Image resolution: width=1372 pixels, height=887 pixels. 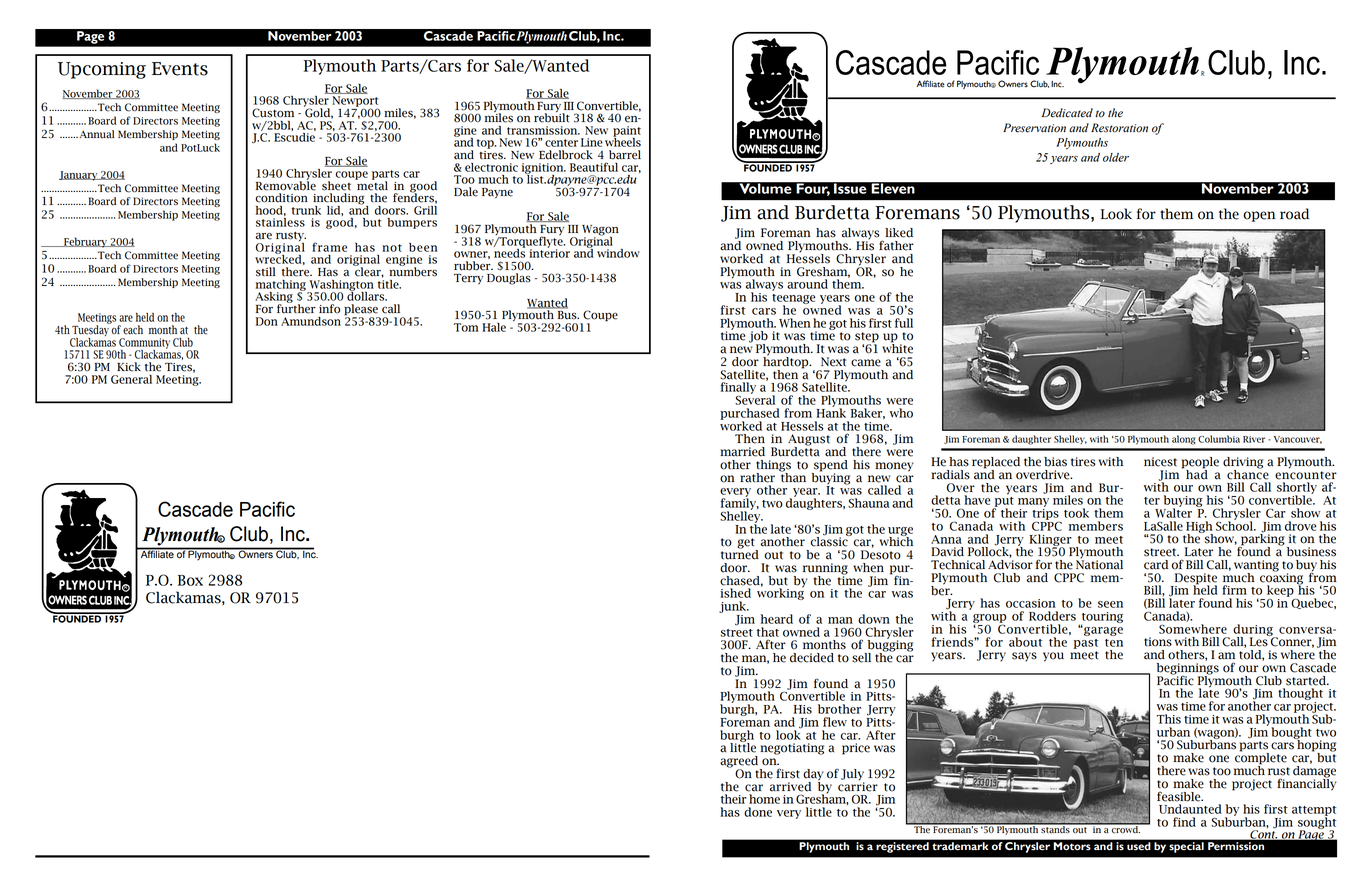 I want to click on open, so click(x=1259, y=216).
